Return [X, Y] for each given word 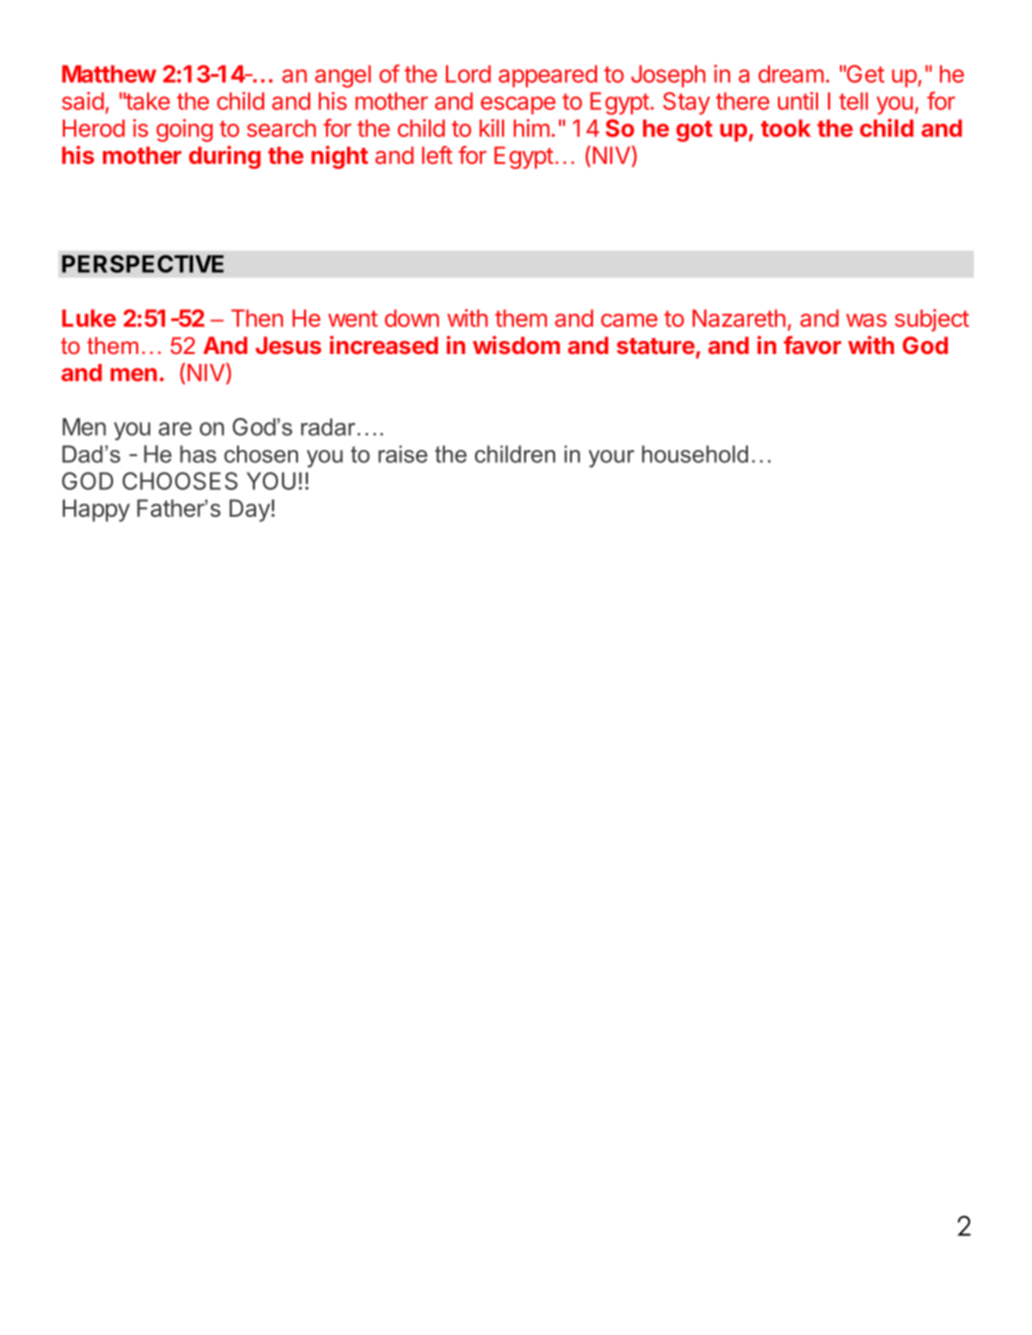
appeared [548, 76]
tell [853, 101]
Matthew [109, 74]
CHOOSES [180, 481]
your [611, 459]
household [695, 454]
